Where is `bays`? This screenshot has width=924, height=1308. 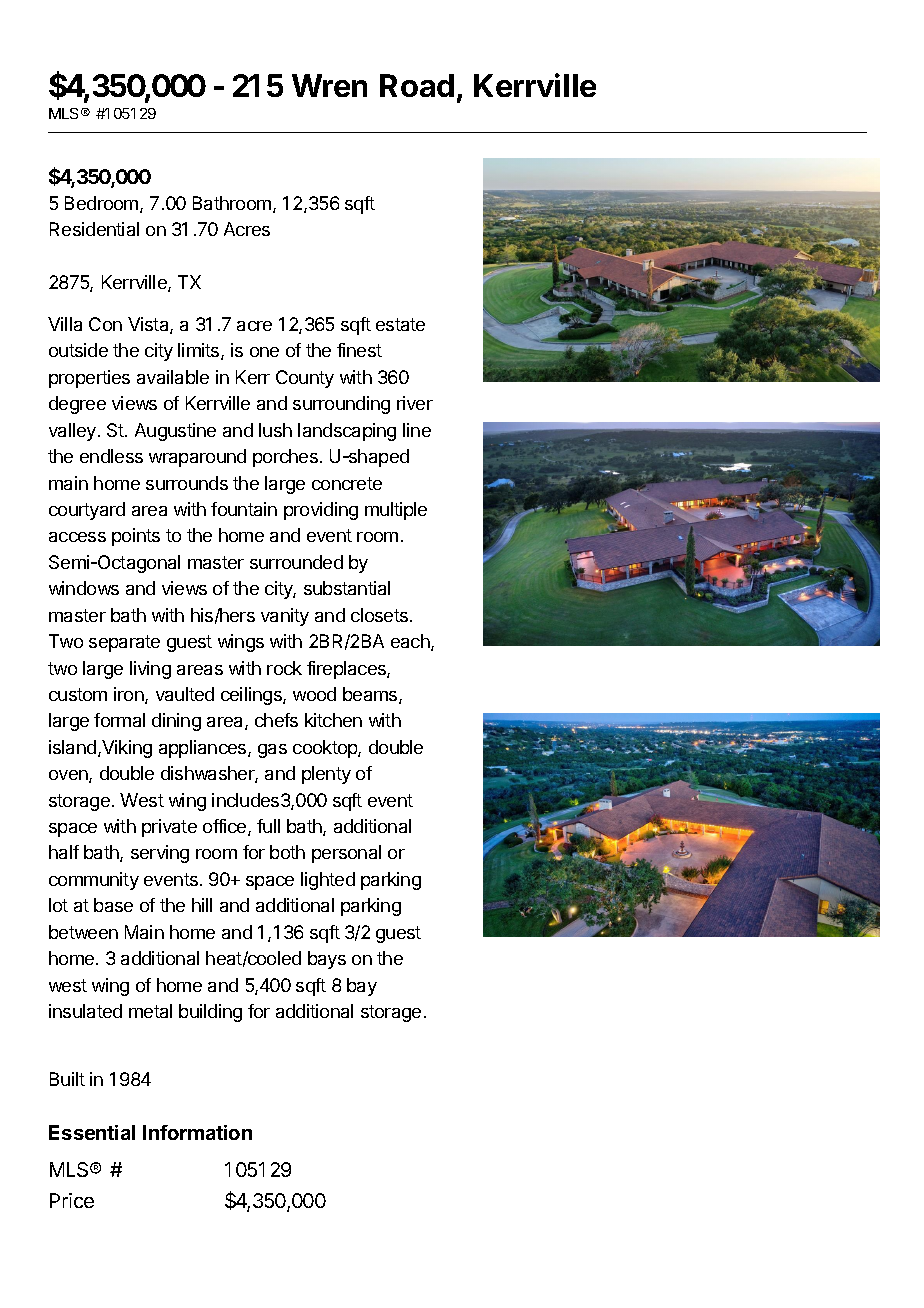 bays is located at coordinates (327, 960).
